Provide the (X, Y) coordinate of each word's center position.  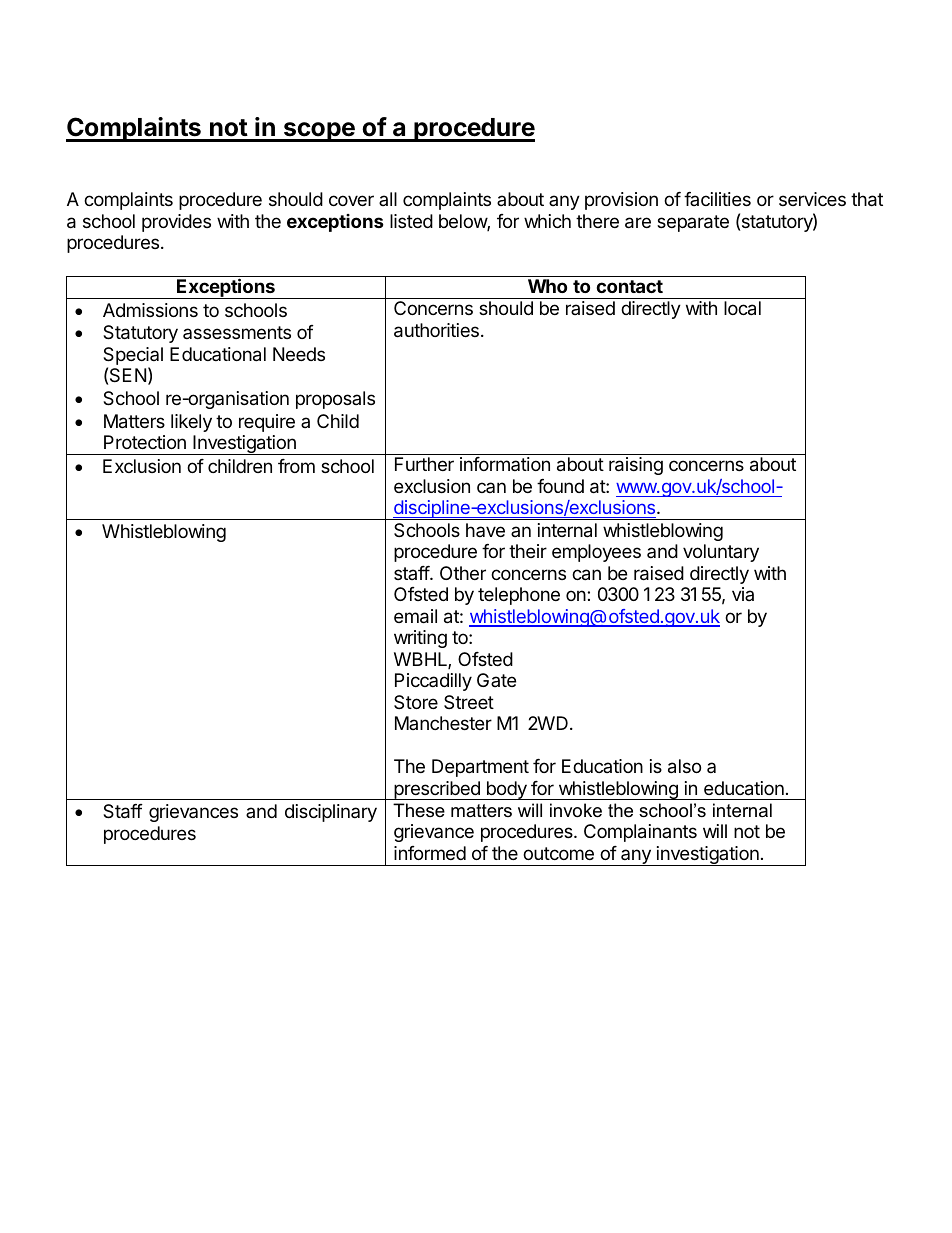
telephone (519, 596)
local (742, 308)
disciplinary (331, 813)
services (812, 199)
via (743, 594)
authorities (436, 330)
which (547, 221)
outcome (558, 853)
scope (319, 132)
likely (191, 423)
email (415, 616)
